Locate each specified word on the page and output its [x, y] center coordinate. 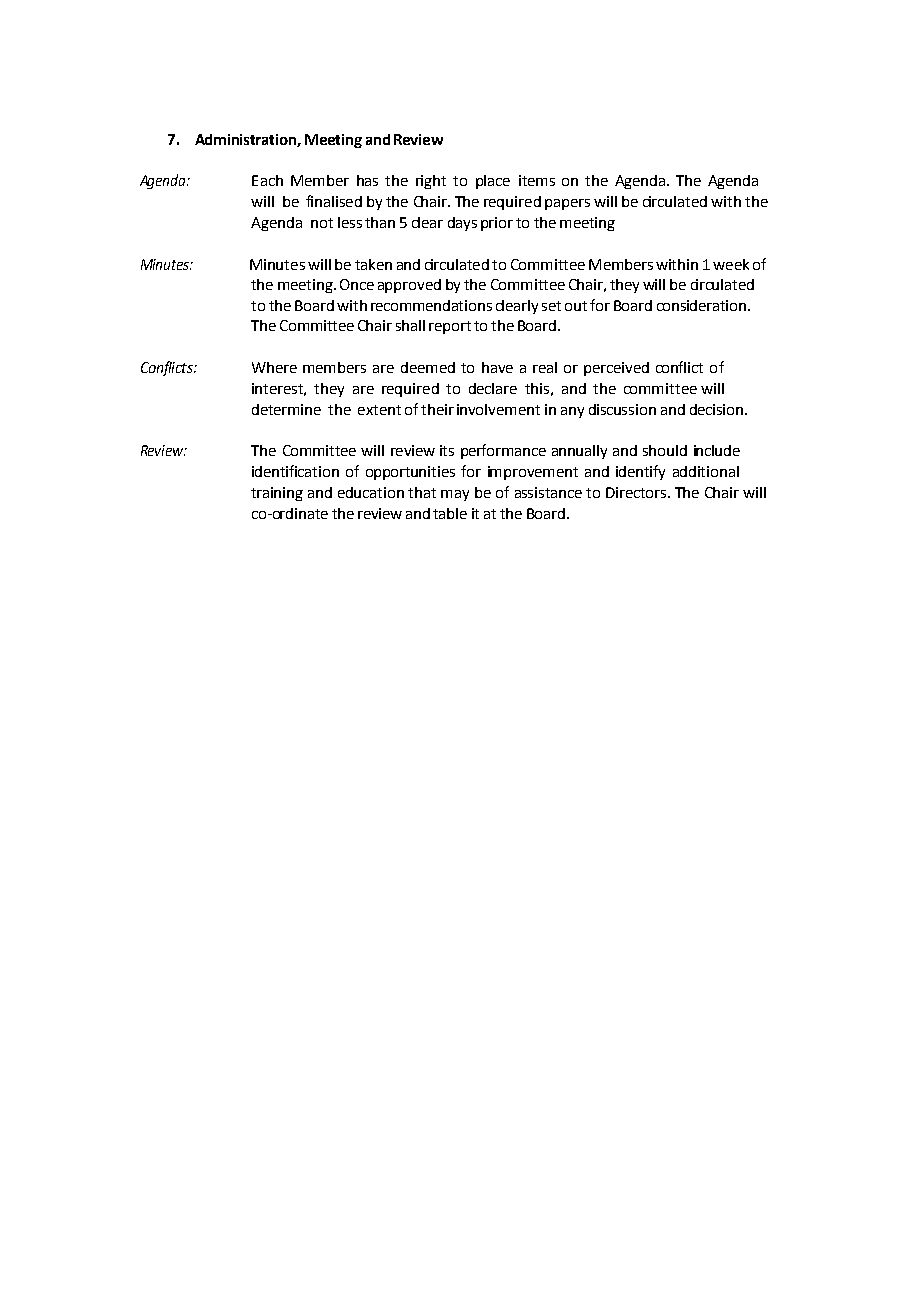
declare [493, 388]
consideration [701, 305]
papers [567, 204]
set [551, 306]
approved [409, 286]
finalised [334, 201]
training [277, 494]
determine [286, 409]
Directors [637, 492]
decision [718, 409]
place [493, 182]
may [455, 495]
